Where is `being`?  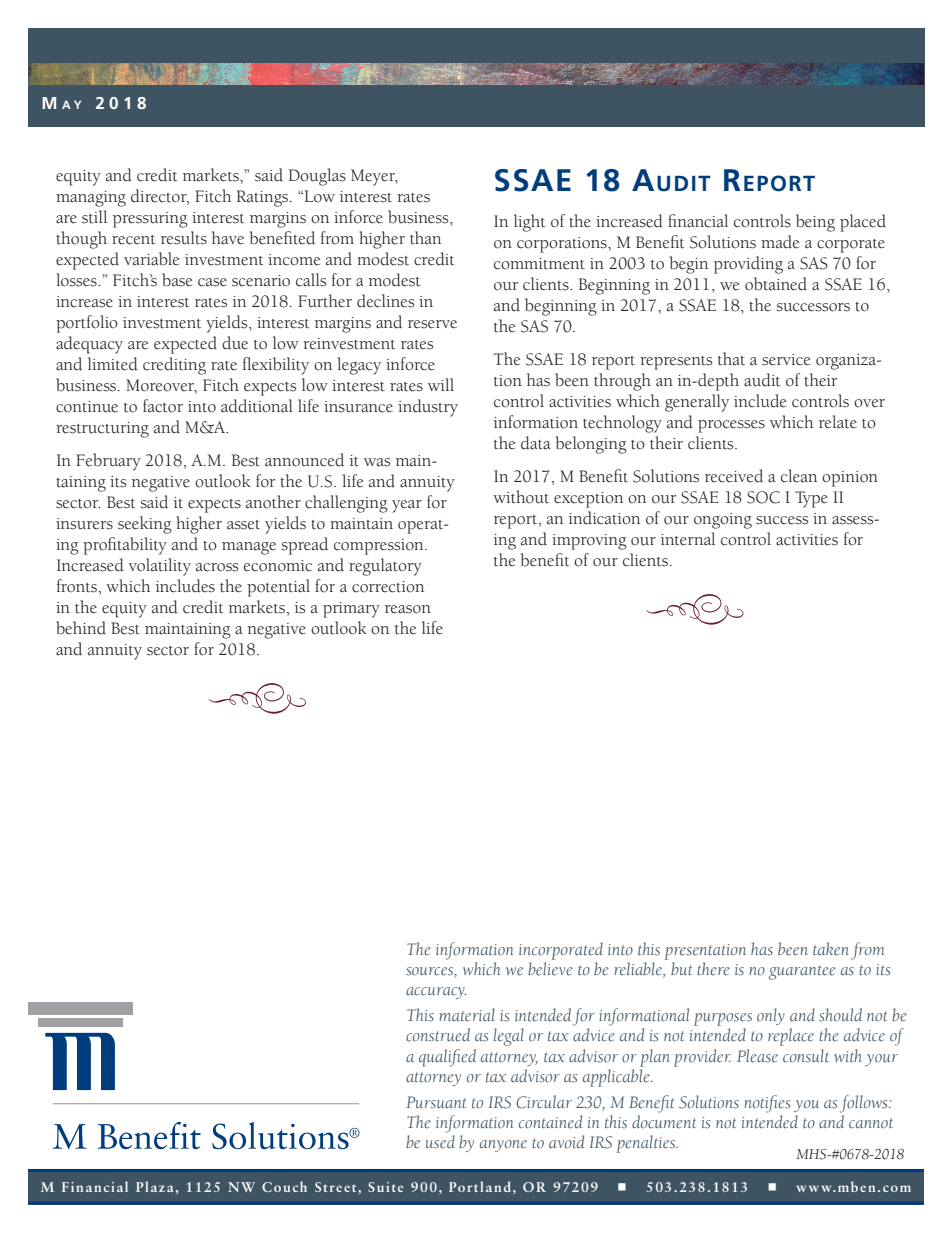
being is located at coordinates (815, 223).
